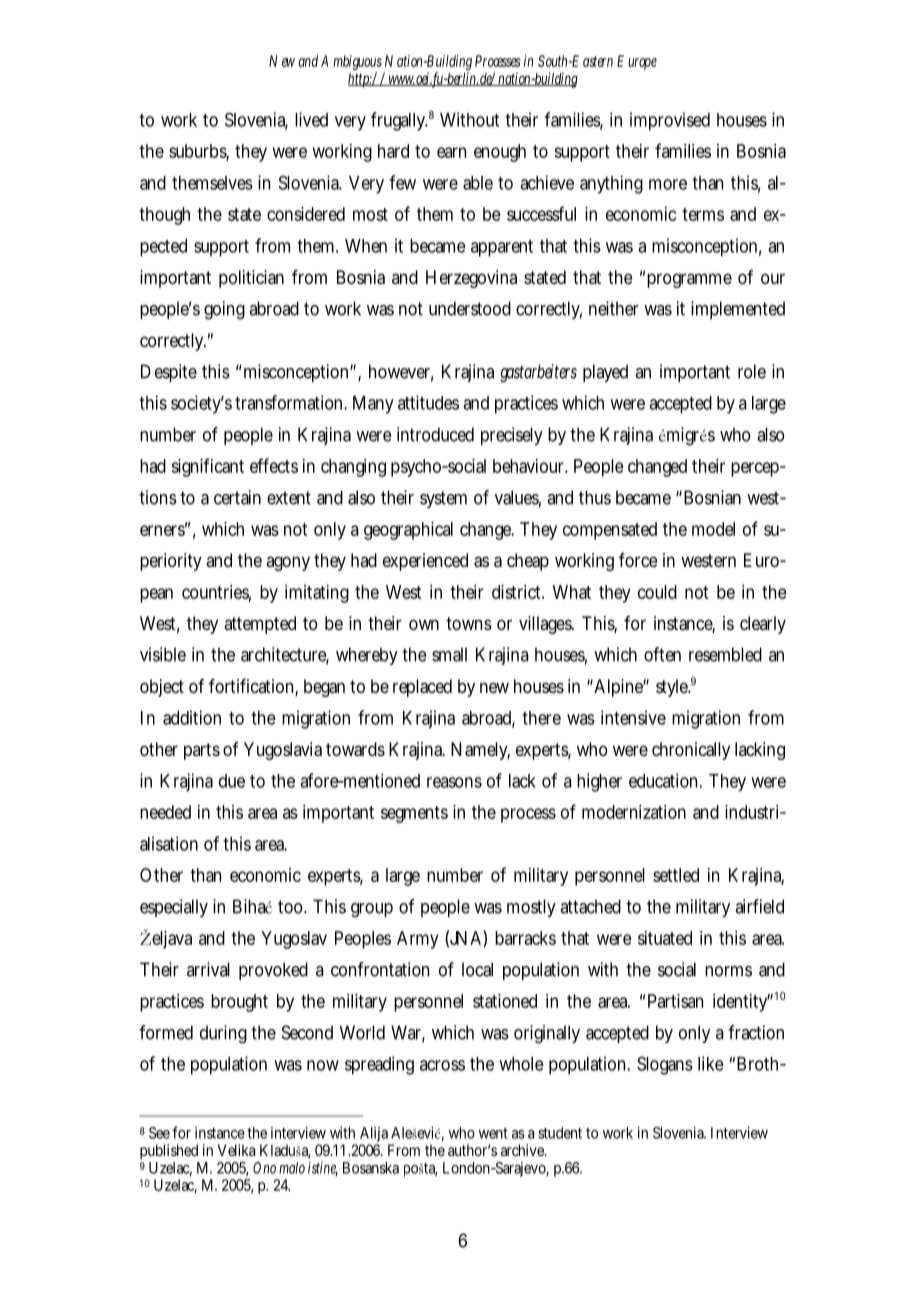 The width and height of the document is (924, 1307). What do you see at coordinates (451, 152) in the document?
I see `earn` at bounding box center [451, 152].
